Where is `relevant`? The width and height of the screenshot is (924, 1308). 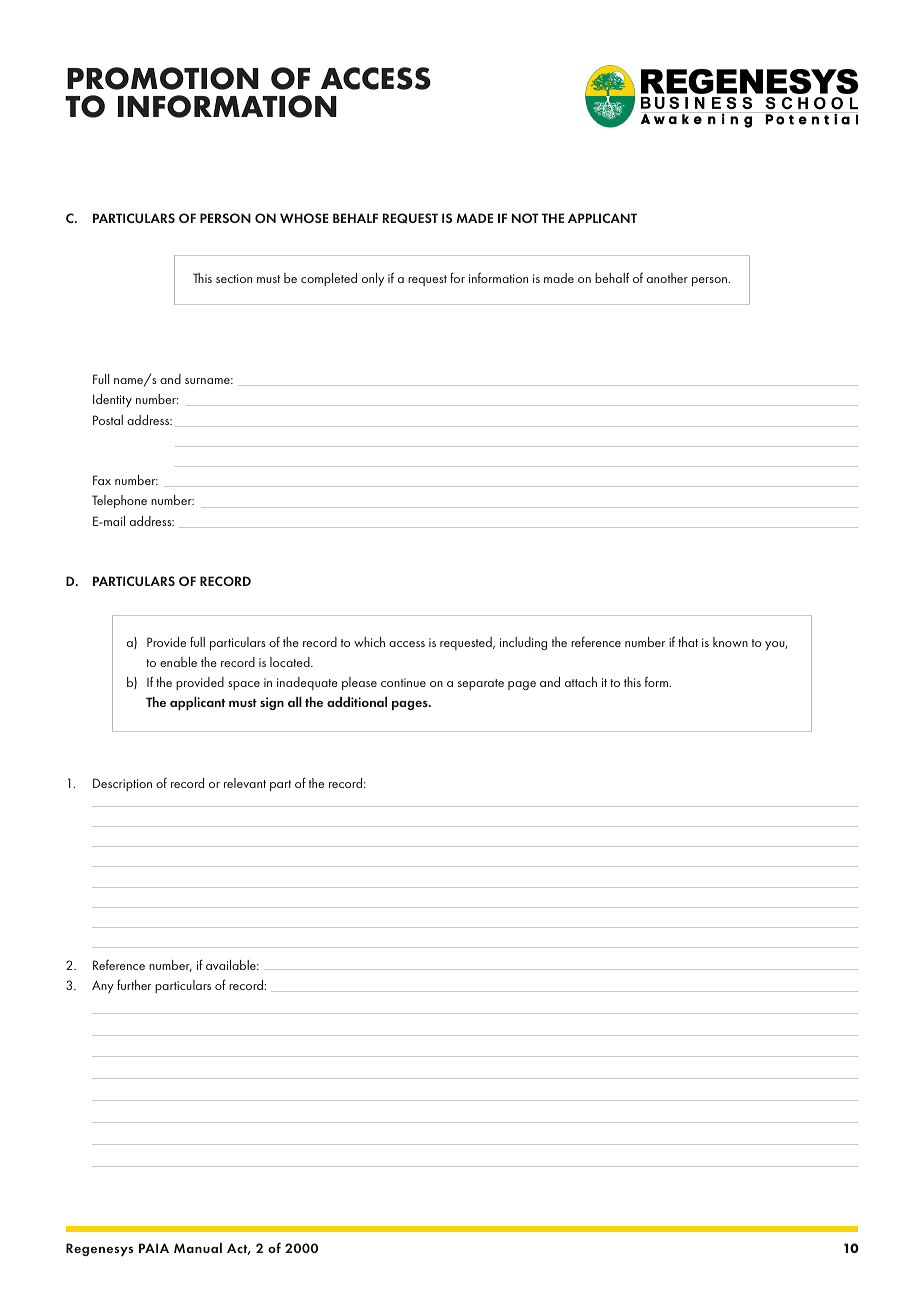 relevant is located at coordinates (245, 783).
